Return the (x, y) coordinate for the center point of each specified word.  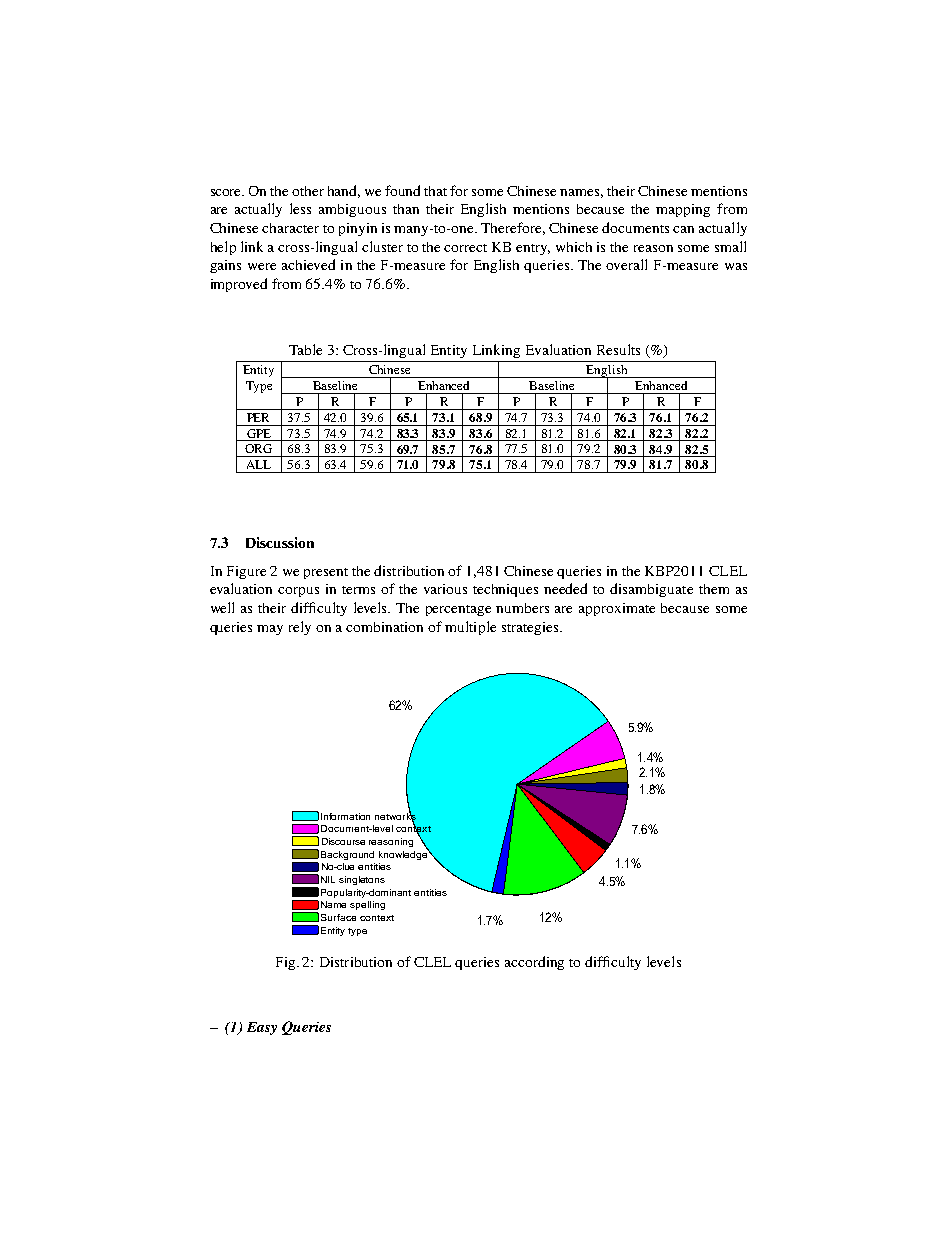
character (290, 228)
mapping (683, 210)
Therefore (513, 228)
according (534, 963)
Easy (262, 1028)
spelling (367, 905)
